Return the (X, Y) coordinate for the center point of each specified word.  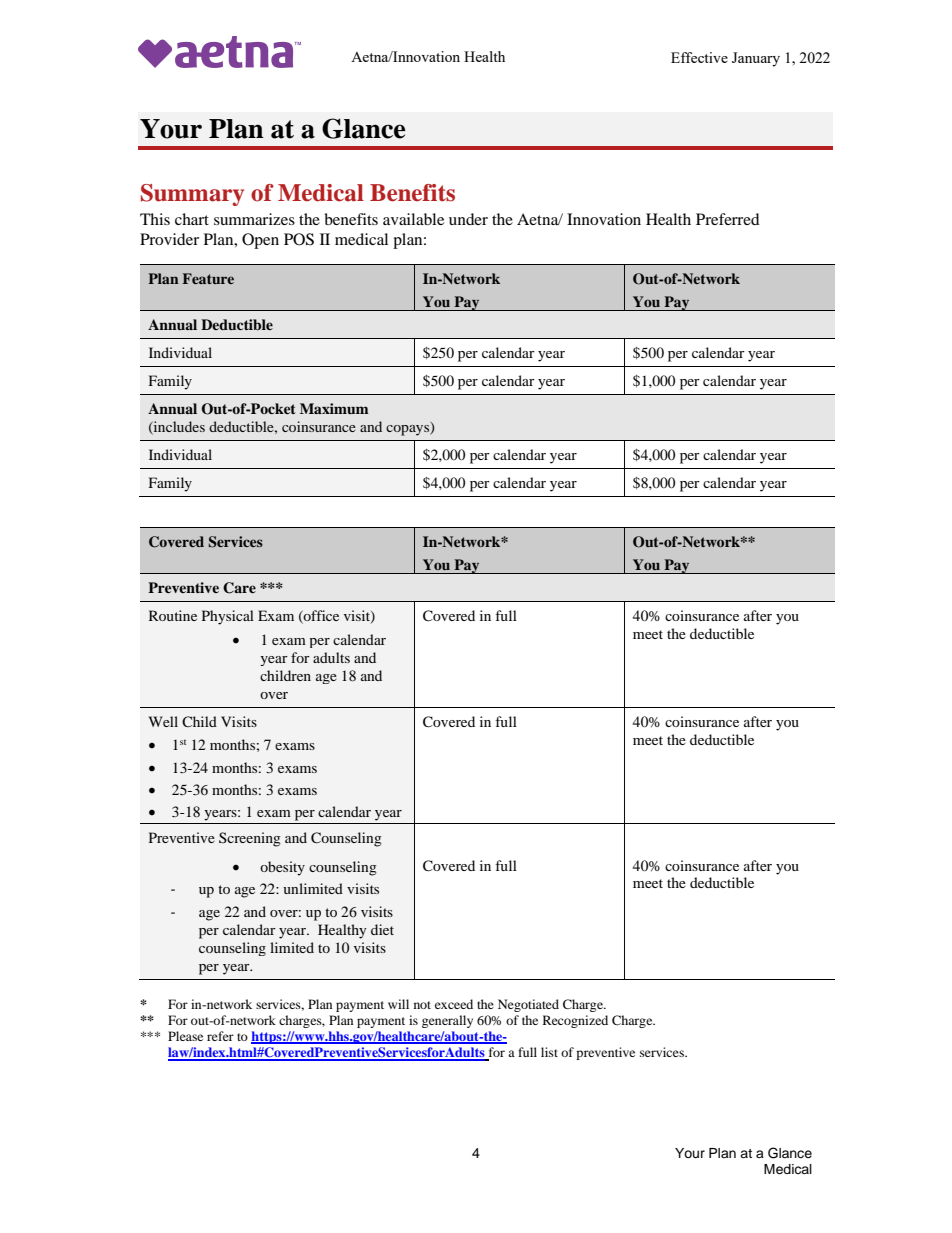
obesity (282, 868)
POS (299, 239)
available (413, 219)
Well (163, 721)
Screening (250, 839)
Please (185, 1036)
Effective (699, 57)
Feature (208, 278)
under (468, 219)
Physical (228, 617)
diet (382, 929)
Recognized (575, 1021)
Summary (192, 195)
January (756, 59)
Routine (173, 615)
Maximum (334, 408)
